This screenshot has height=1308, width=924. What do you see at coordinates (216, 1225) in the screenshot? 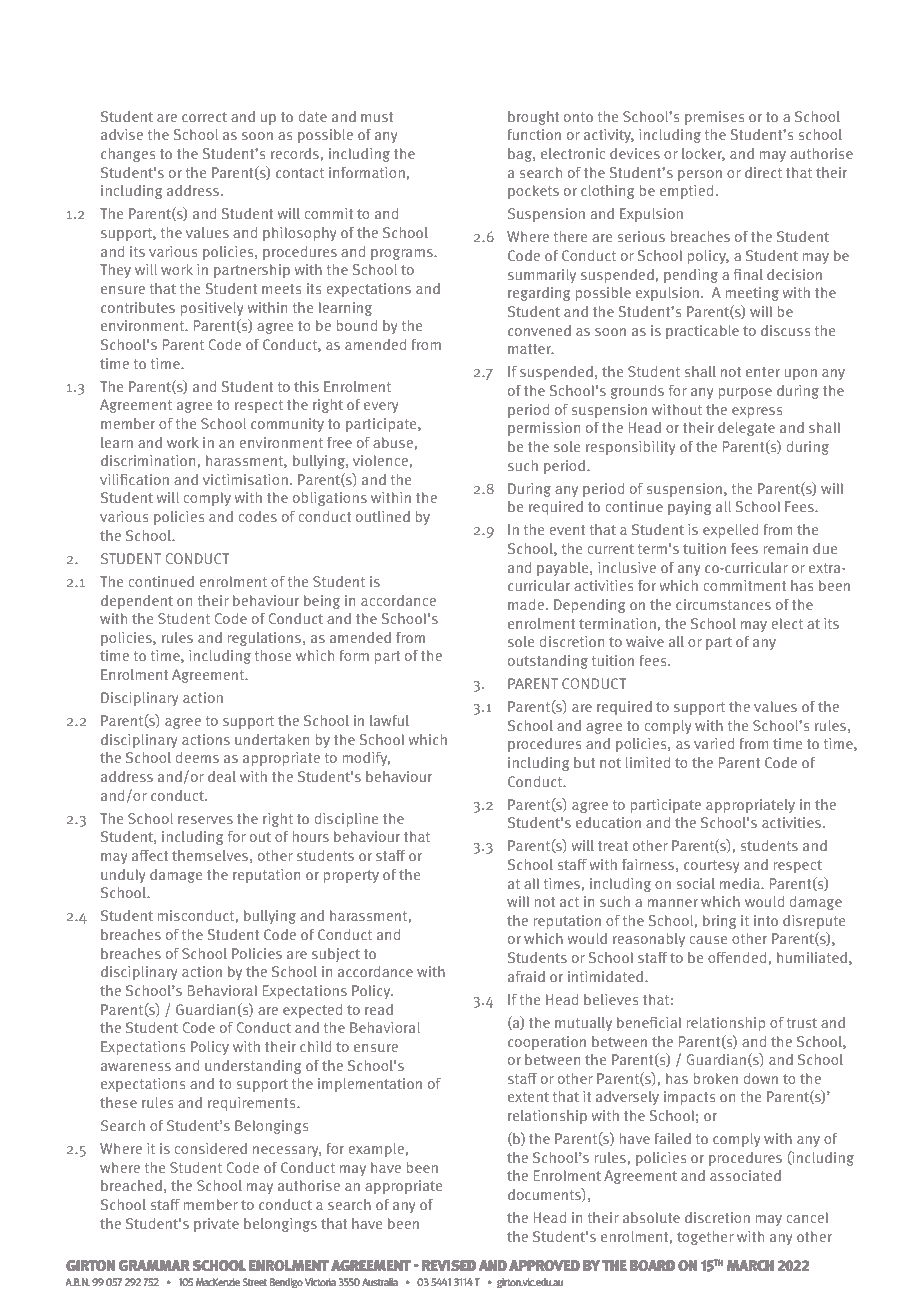
I see `private` at bounding box center [216, 1225].
